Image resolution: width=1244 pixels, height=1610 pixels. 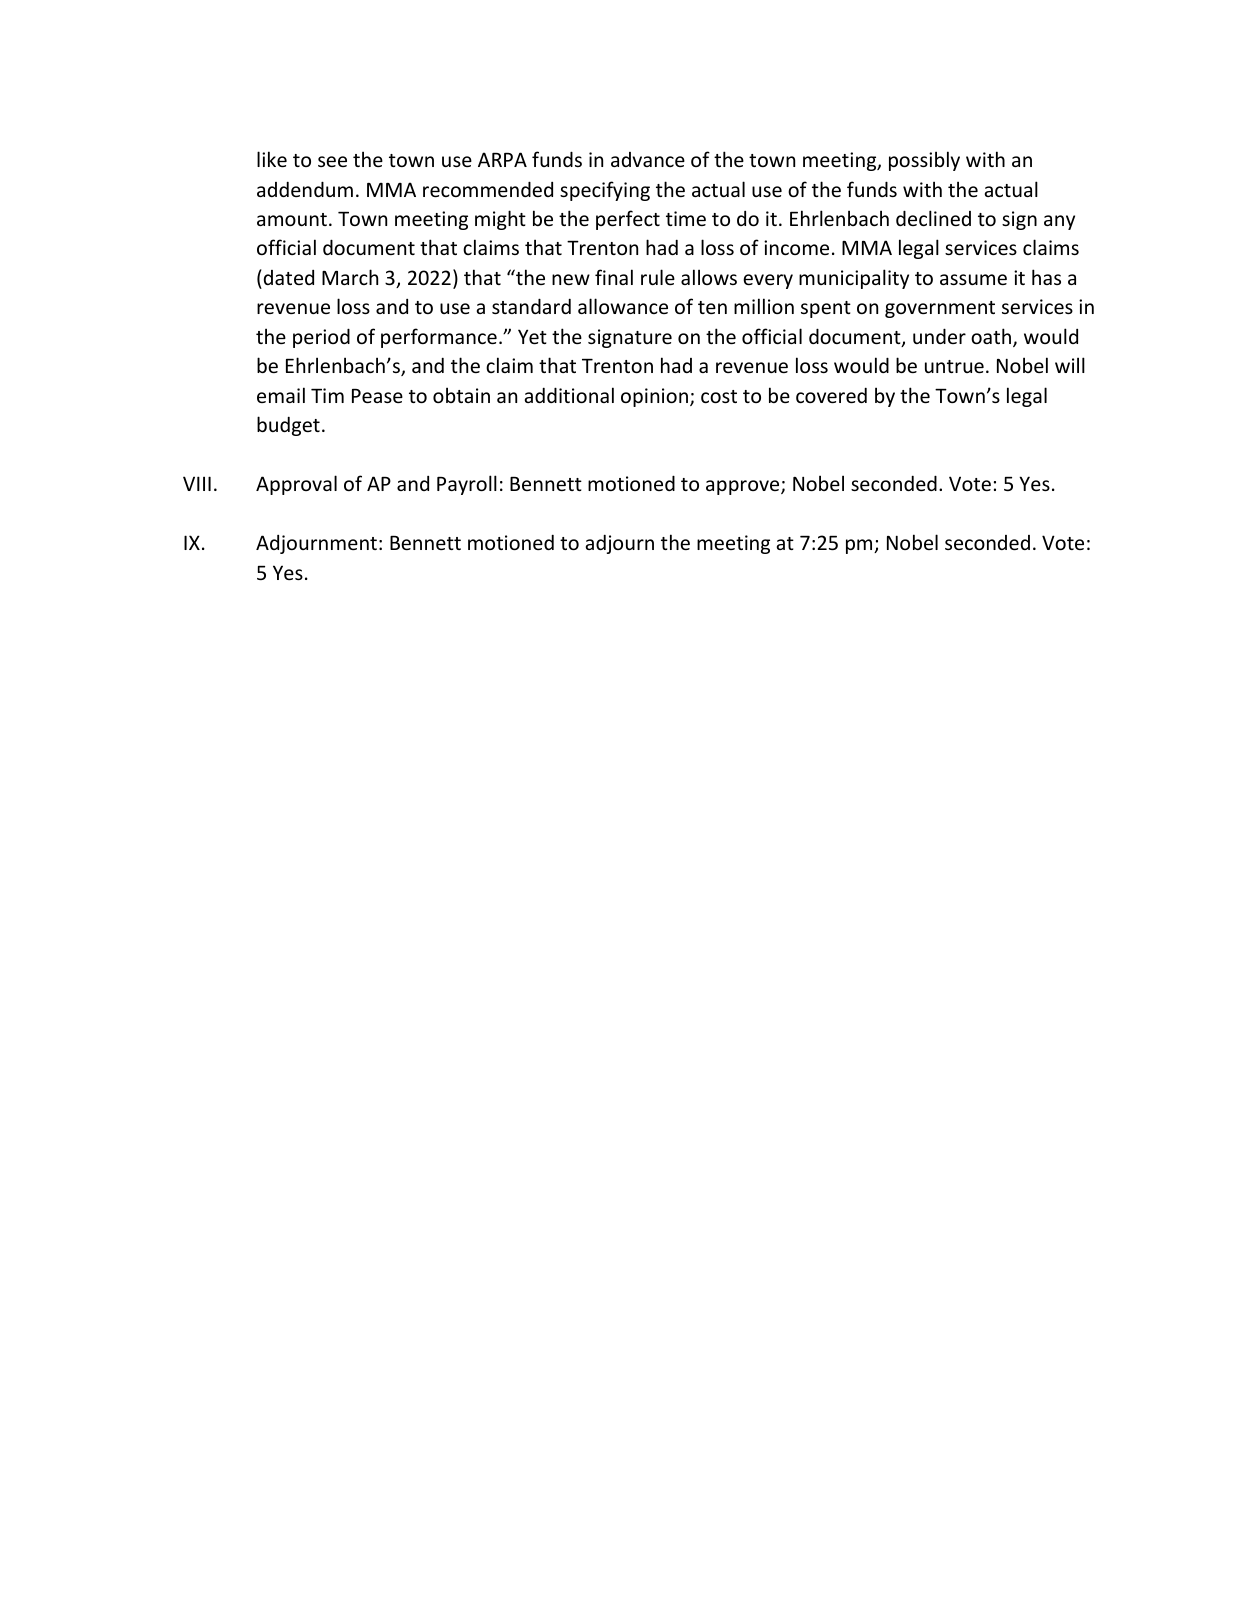 What do you see at coordinates (744, 487) in the screenshot?
I see `approve` at bounding box center [744, 487].
